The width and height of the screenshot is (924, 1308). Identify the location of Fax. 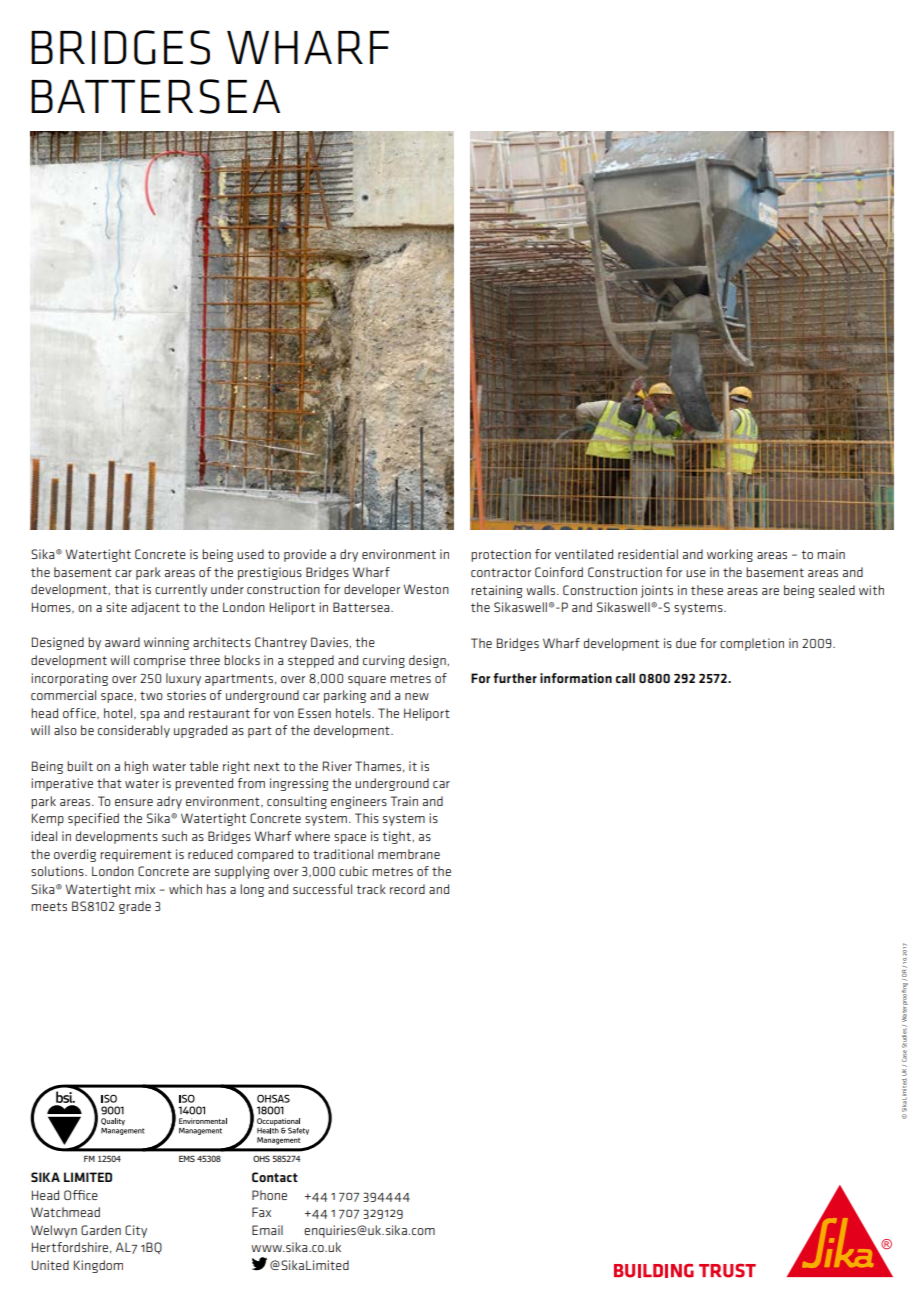
(261, 1212).
